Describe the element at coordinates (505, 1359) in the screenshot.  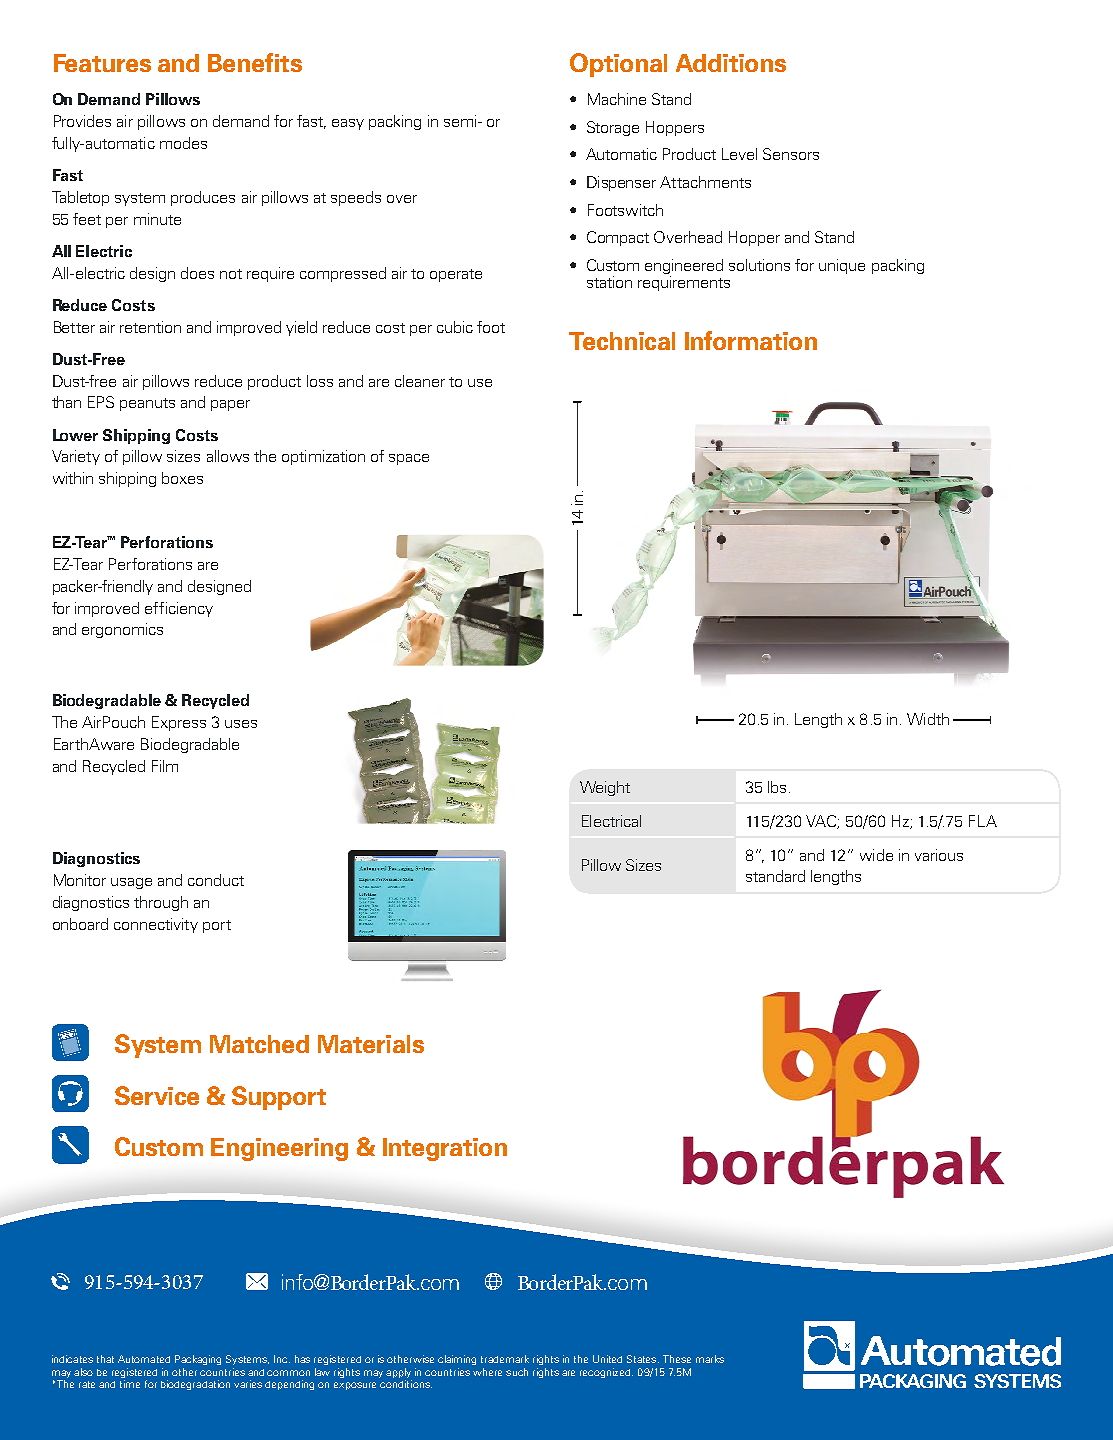
I see `trademark` at that location.
